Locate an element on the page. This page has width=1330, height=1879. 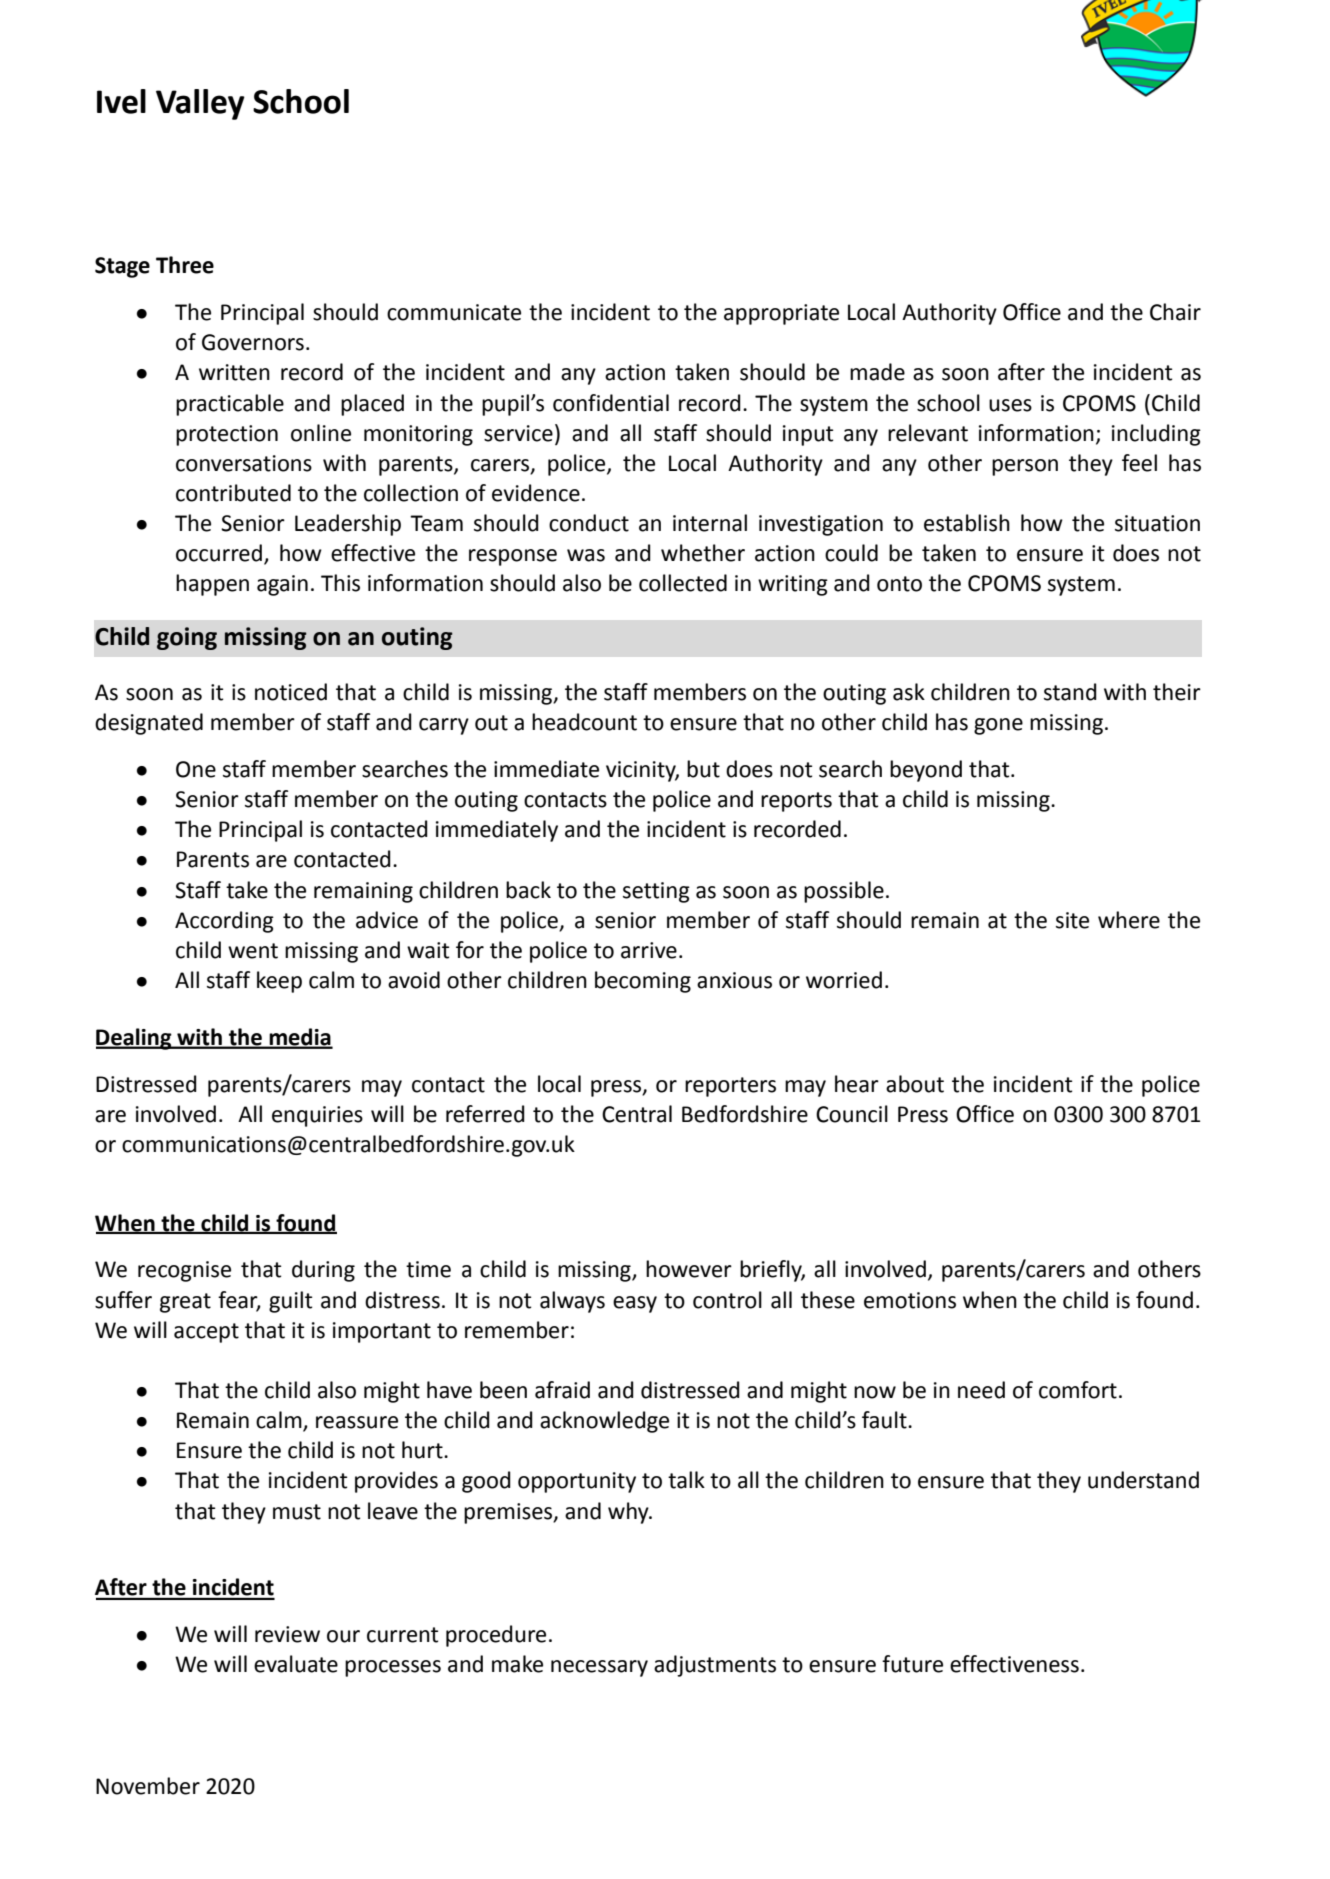
gone is located at coordinates (998, 726).
